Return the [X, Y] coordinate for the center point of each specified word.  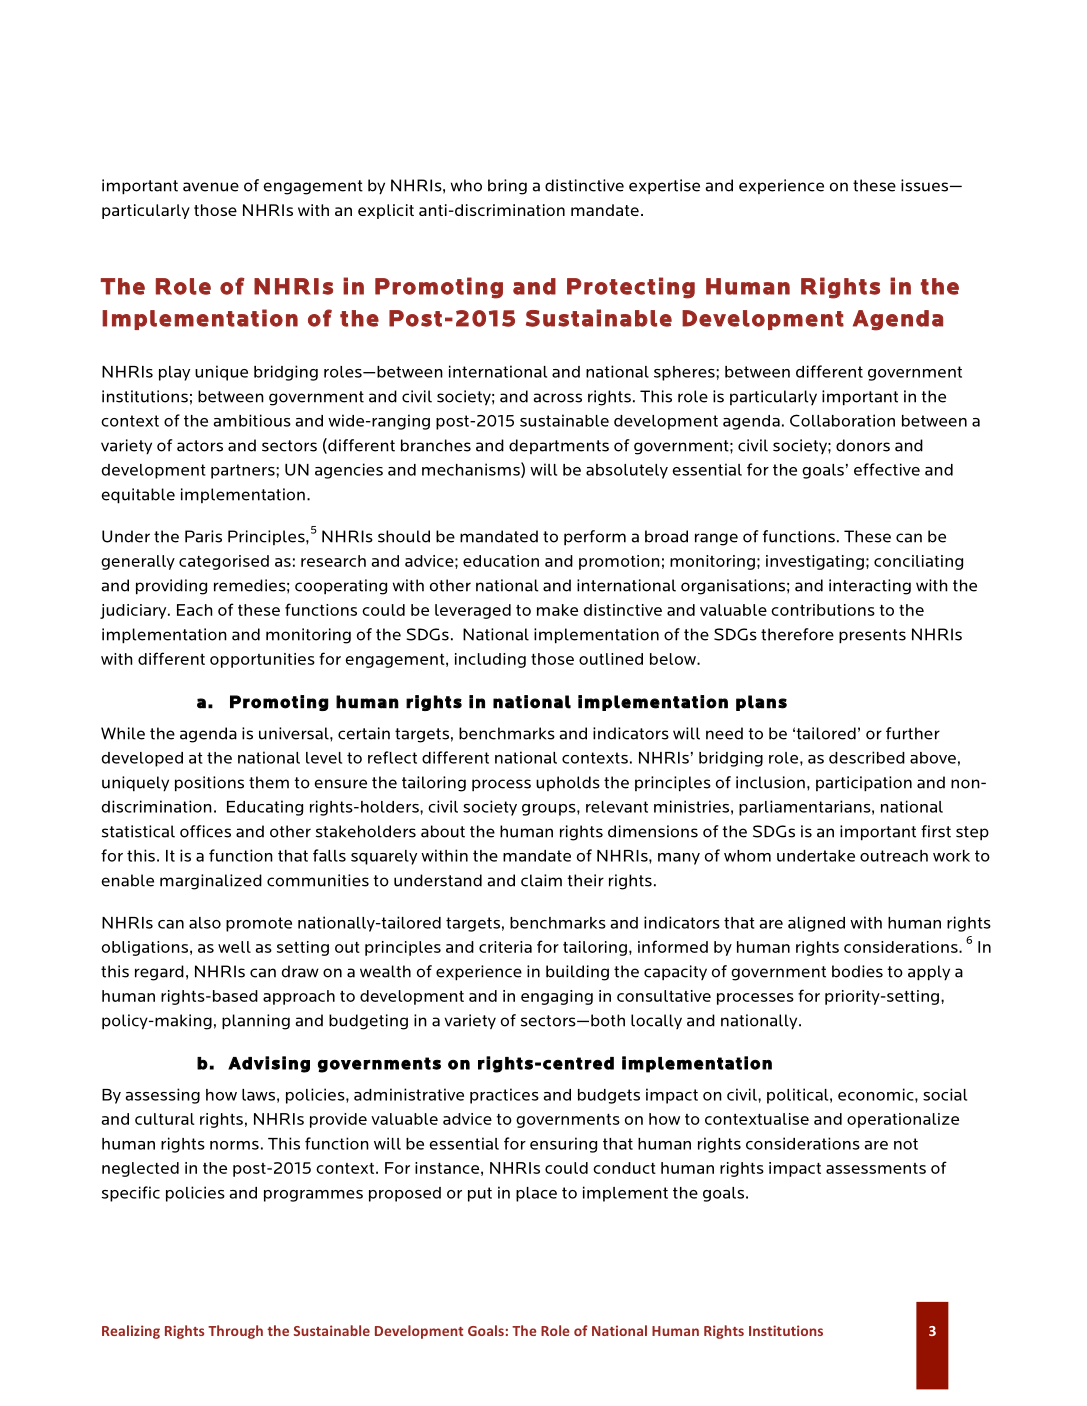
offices [205, 831]
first [936, 831]
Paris [203, 536]
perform [595, 538]
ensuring [563, 1145]
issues [926, 185]
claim [541, 880]
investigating [815, 562]
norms [234, 1145]
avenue [211, 187]
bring [507, 187]
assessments [876, 1168]
